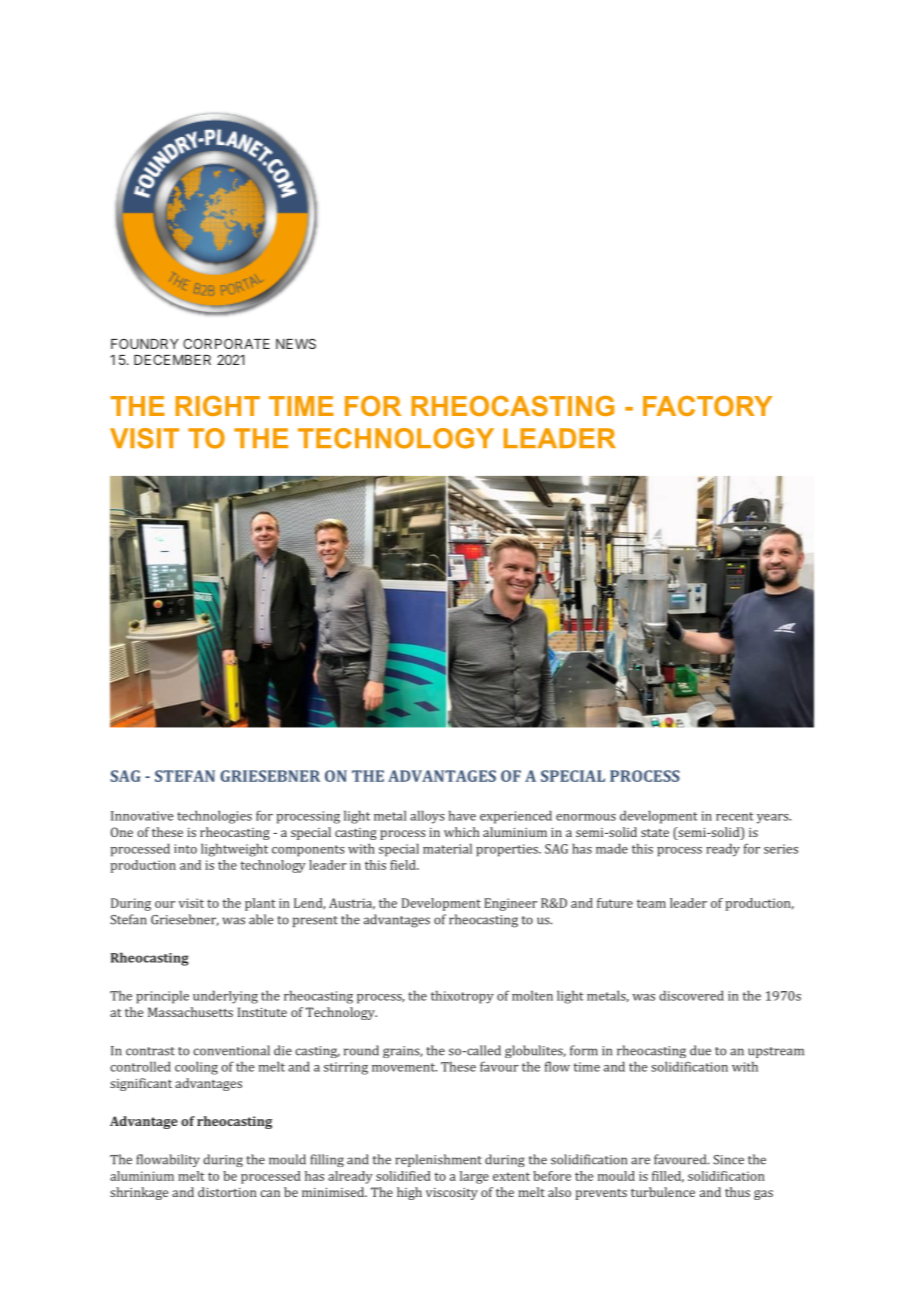 The width and height of the screenshot is (924, 1308). I want to click on distortion, so click(227, 1192).
